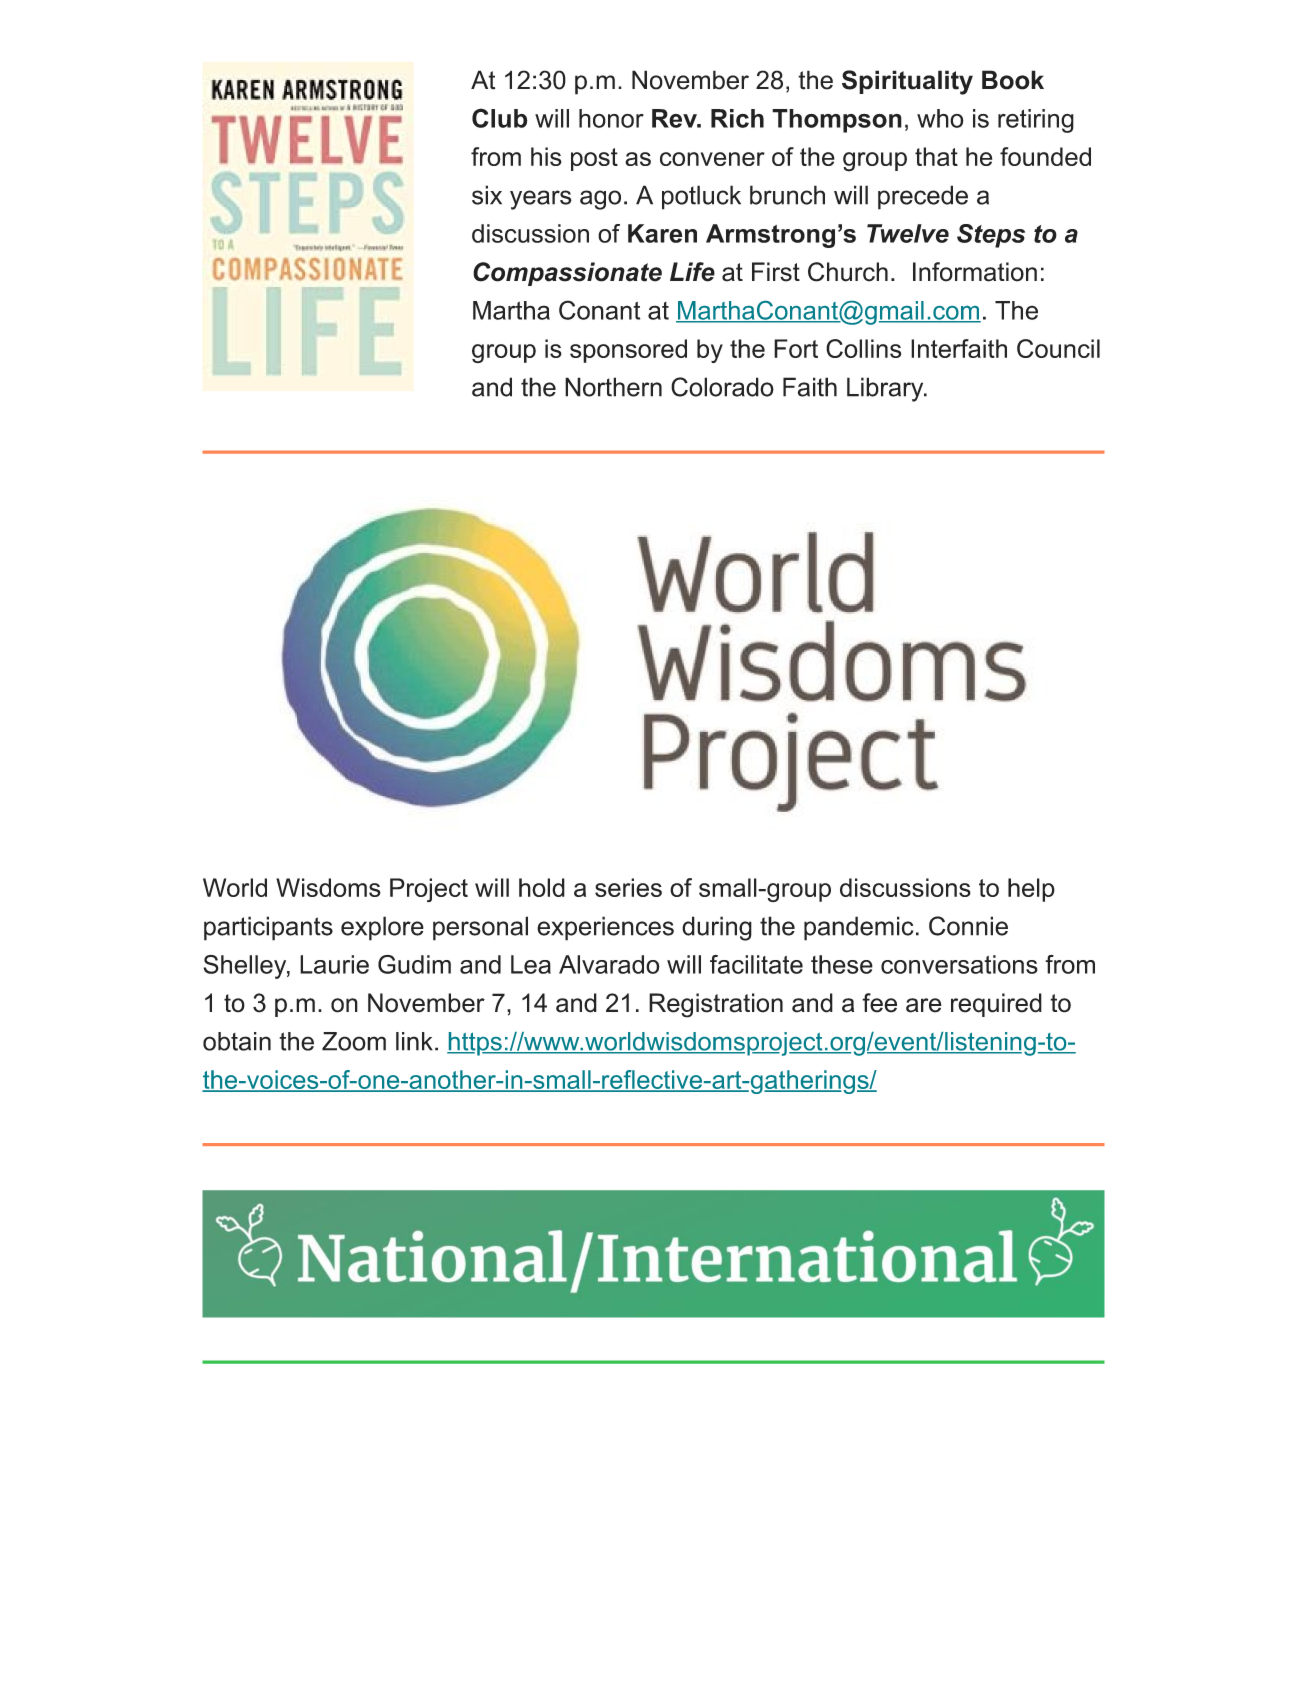 The image size is (1305, 1689). I want to click on required, so click(996, 1005).
